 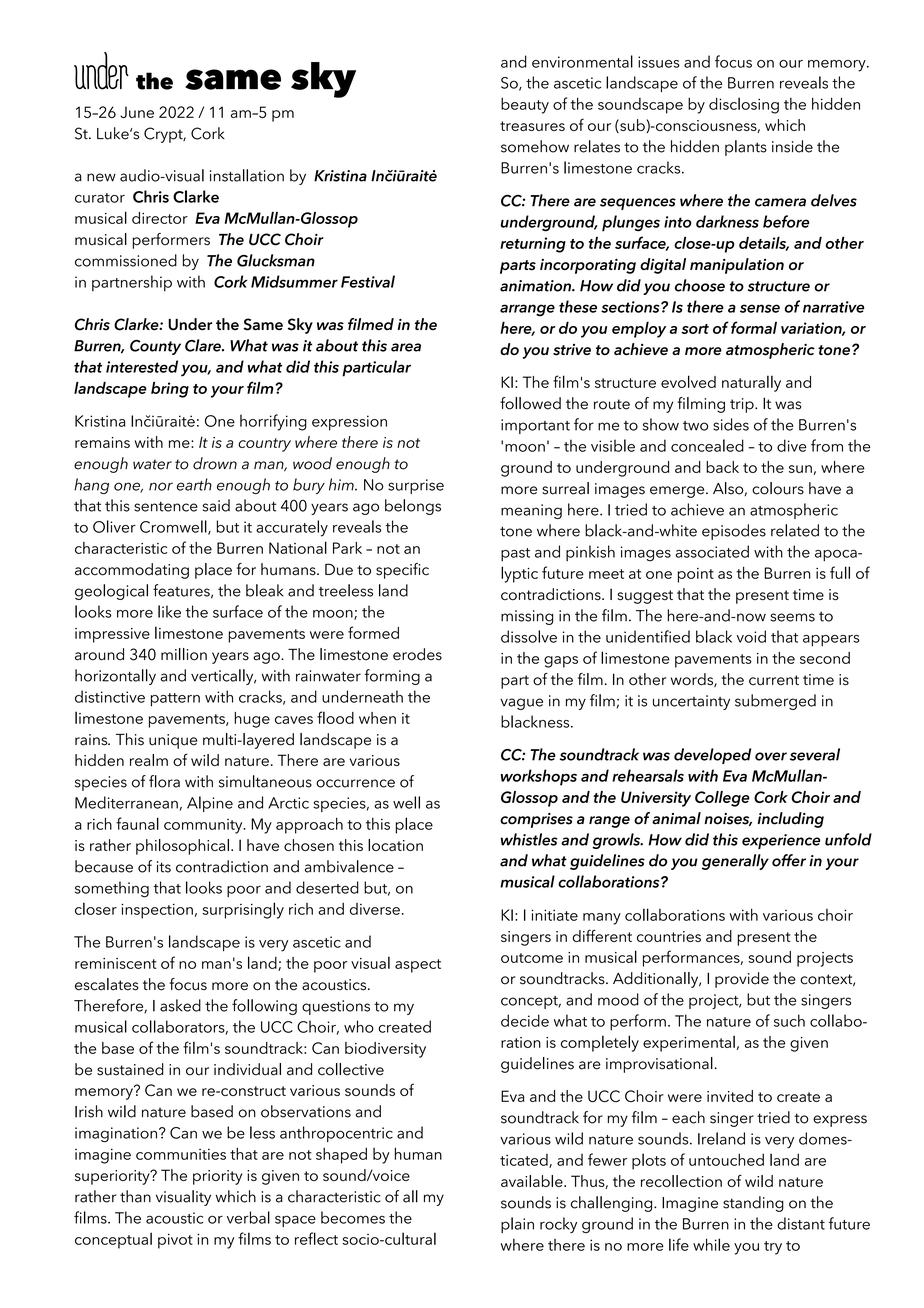 I want to click on area, so click(x=406, y=347).
